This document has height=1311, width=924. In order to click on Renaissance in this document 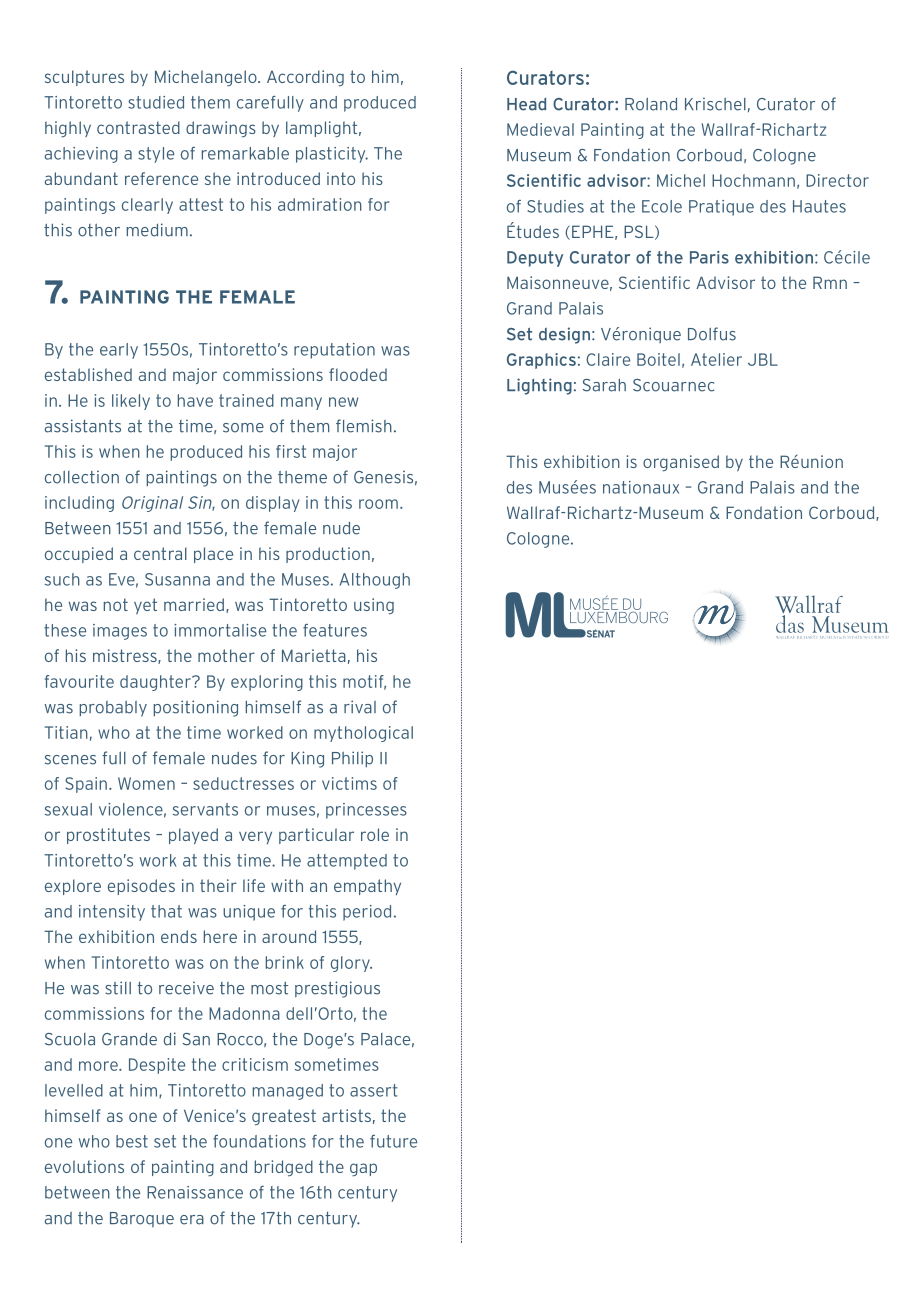, I will do `click(195, 1192)`.
